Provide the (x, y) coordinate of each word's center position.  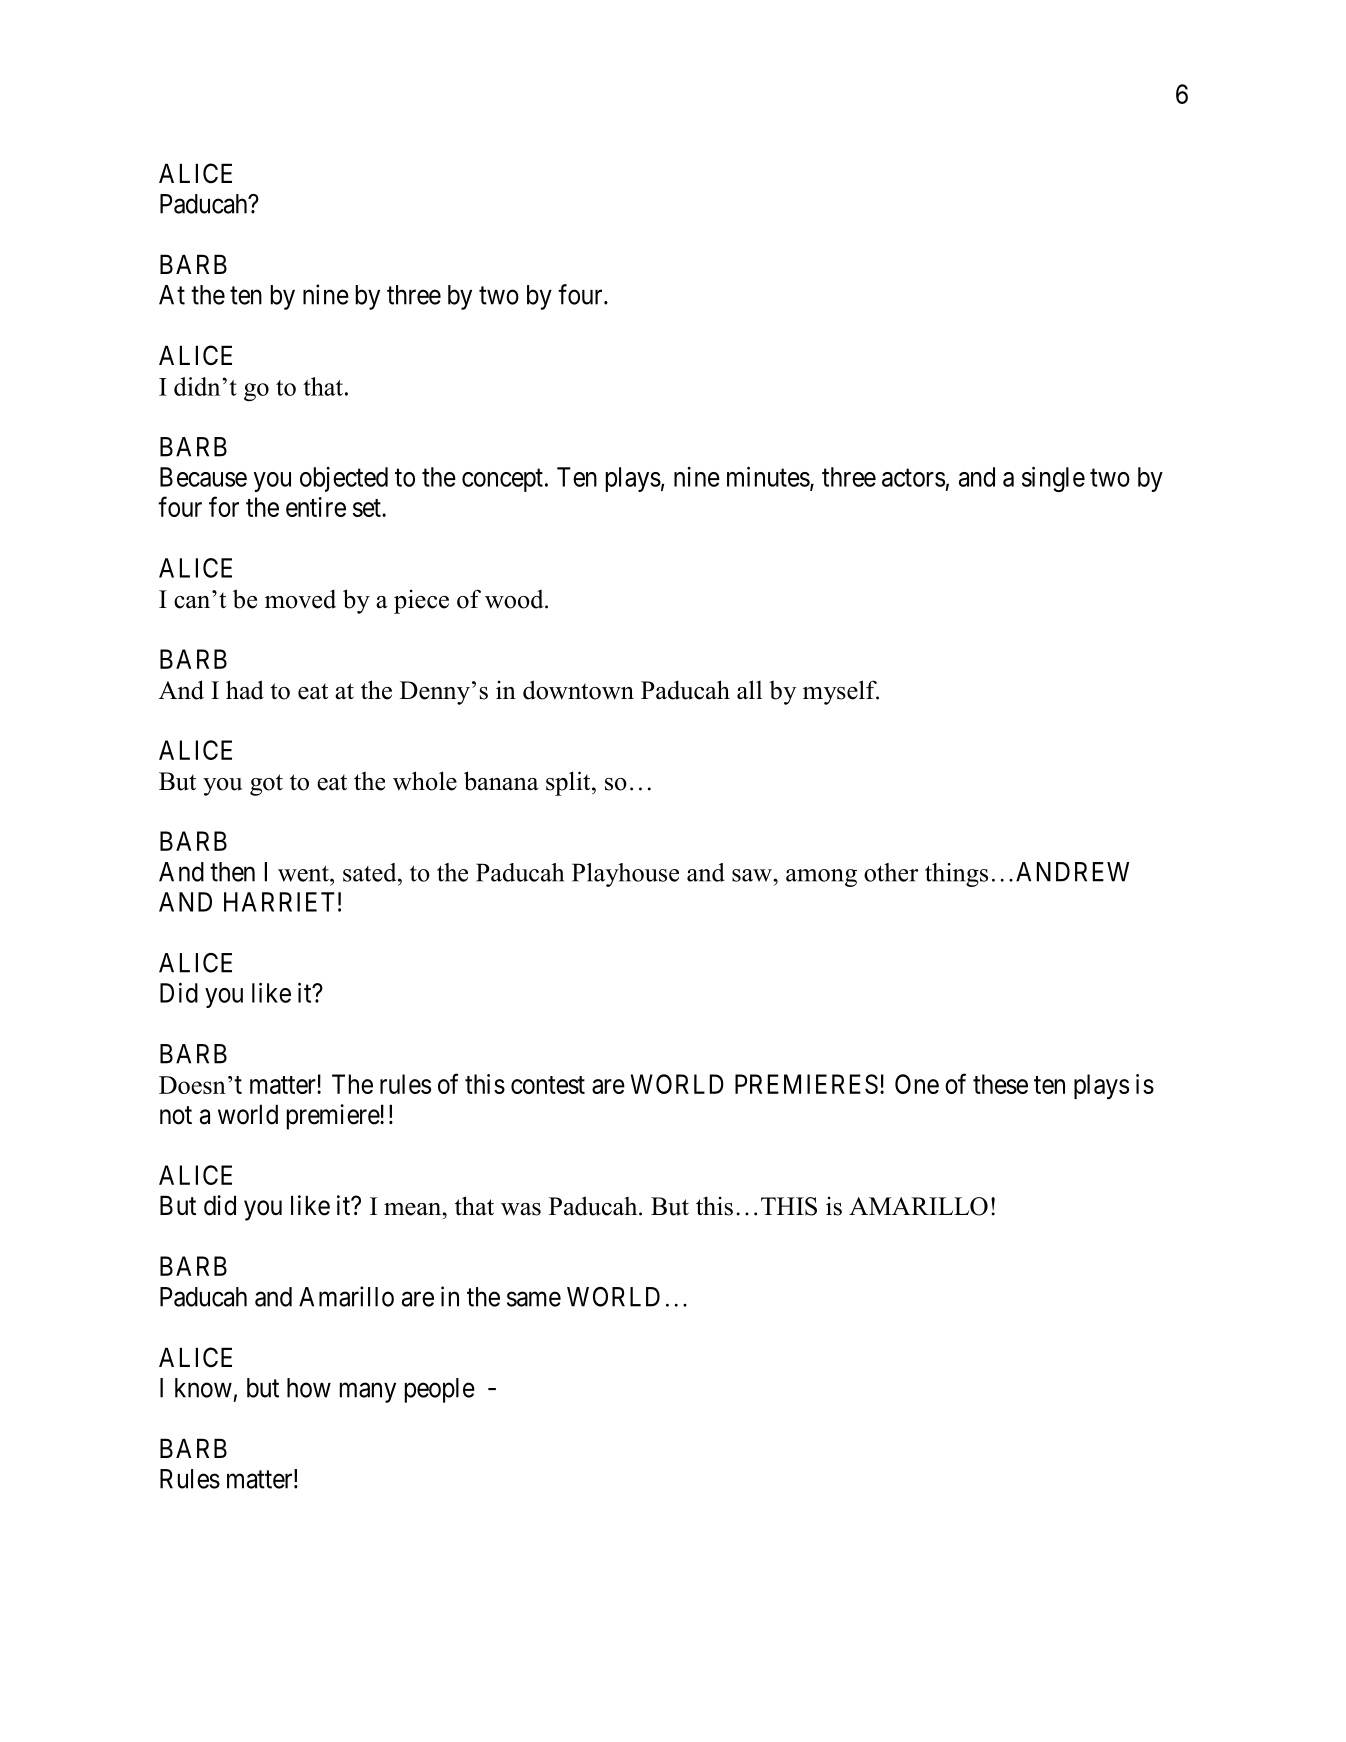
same (534, 1299)
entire (316, 507)
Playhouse (625, 875)
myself (841, 692)
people (440, 1390)
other (891, 872)
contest (548, 1085)
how (309, 1388)
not (176, 1115)
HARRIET (279, 902)
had (245, 690)
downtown (578, 690)
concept (502, 480)
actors (913, 478)
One (917, 1084)
